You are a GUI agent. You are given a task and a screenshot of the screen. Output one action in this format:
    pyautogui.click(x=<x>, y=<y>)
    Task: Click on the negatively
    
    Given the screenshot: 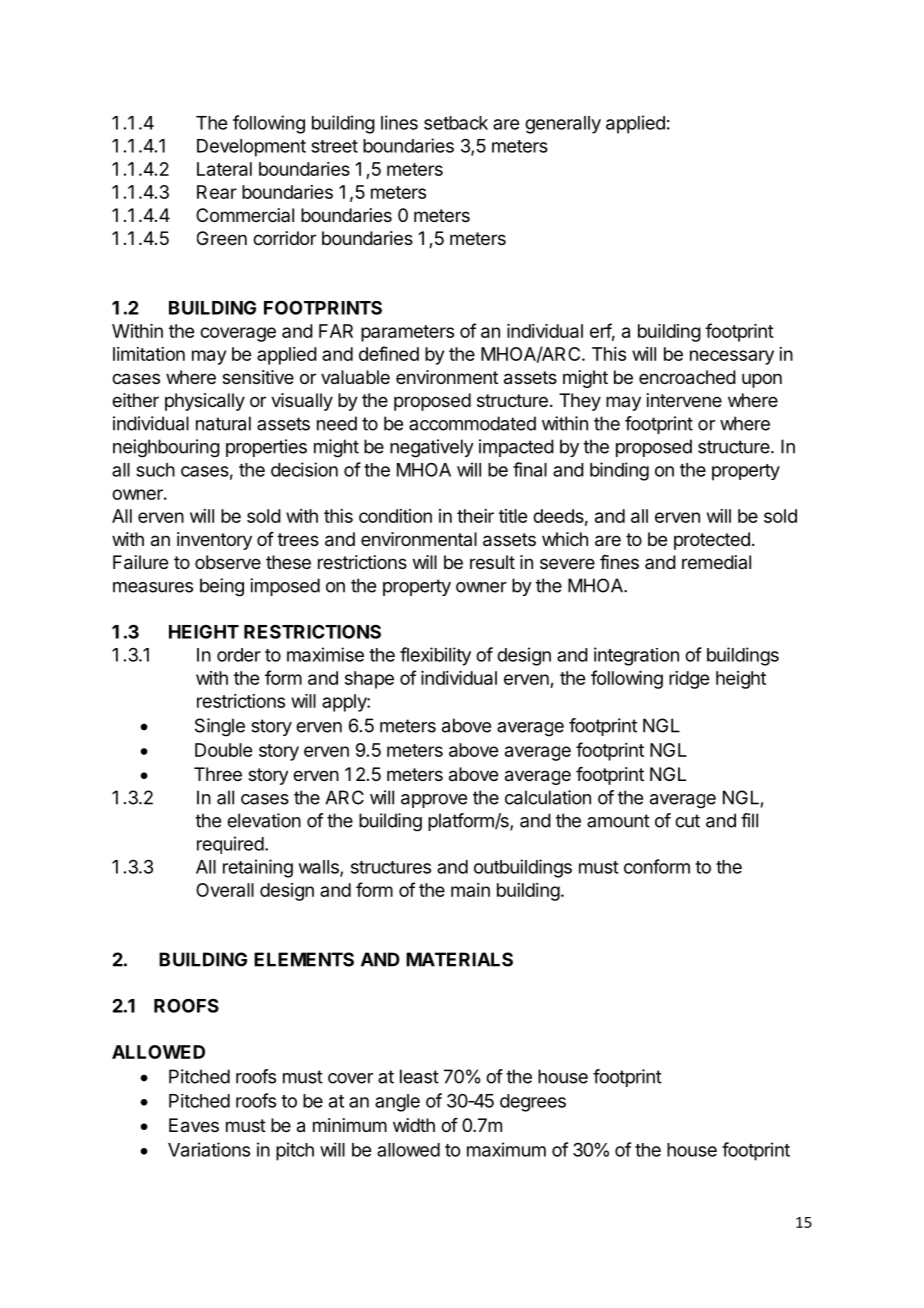 What is the action you would take?
    pyautogui.click(x=432, y=448)
